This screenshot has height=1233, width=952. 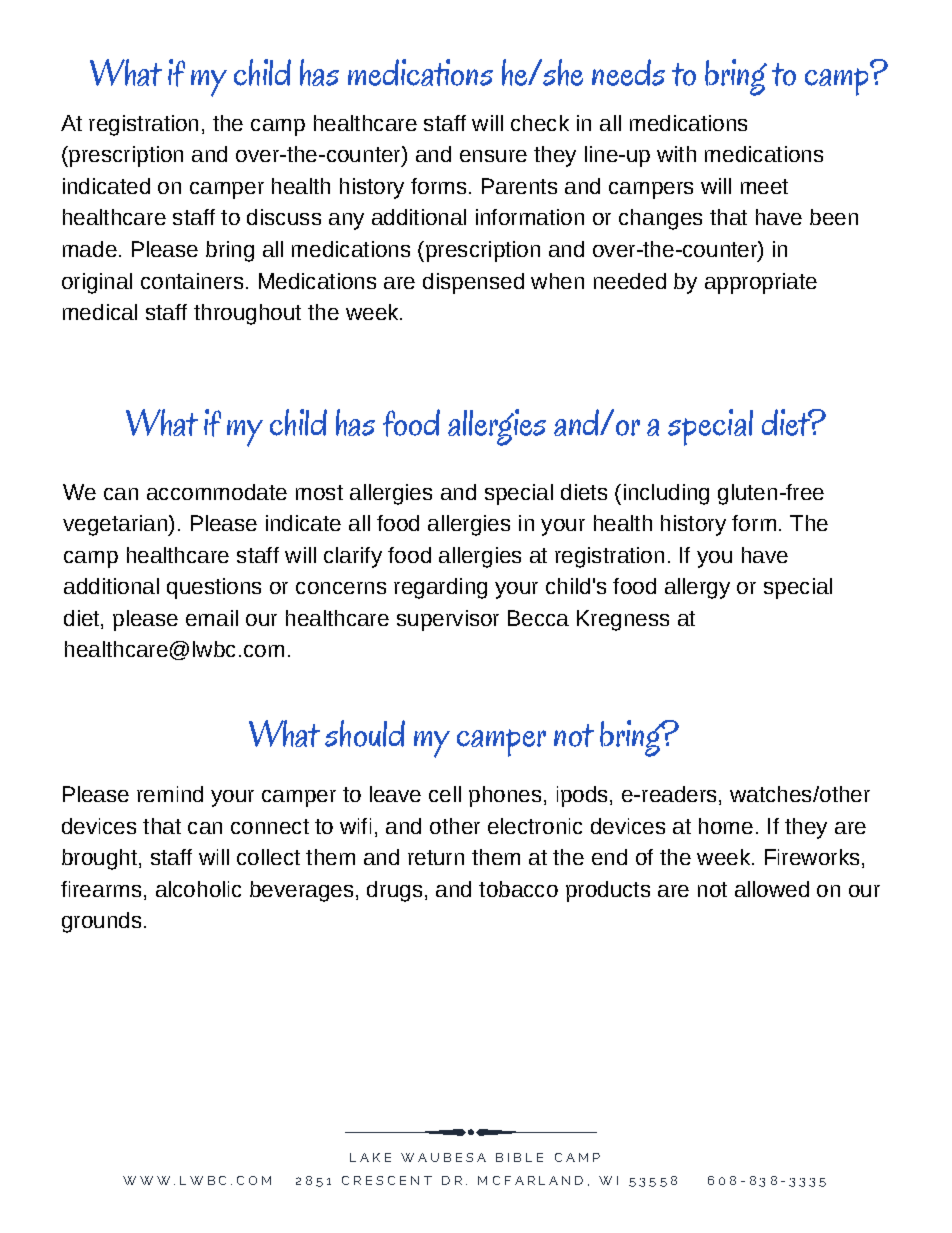 I want to click on allergy, so click(x=697, y=588).
